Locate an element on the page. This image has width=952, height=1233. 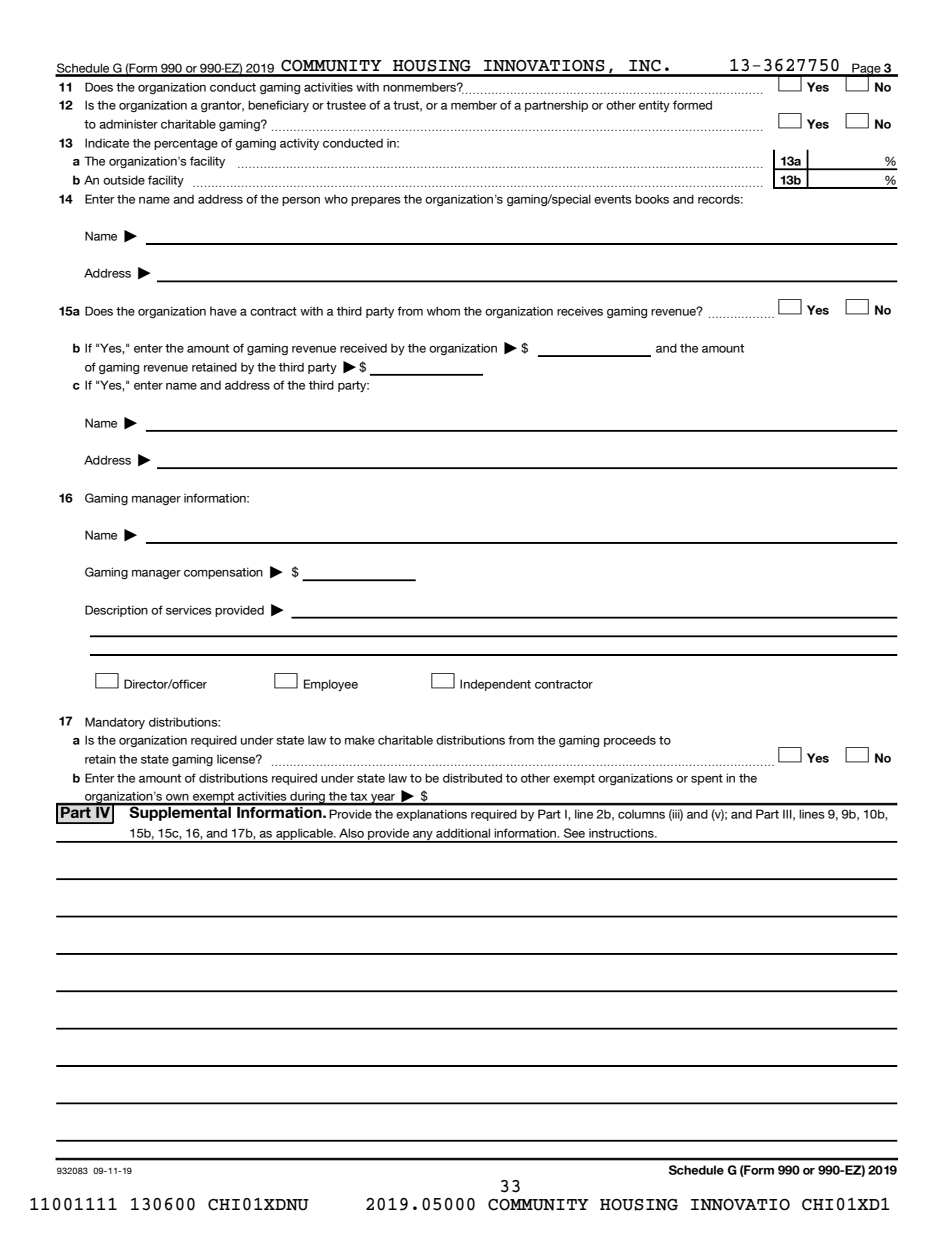
activity is located at coordinates (299, 144).
